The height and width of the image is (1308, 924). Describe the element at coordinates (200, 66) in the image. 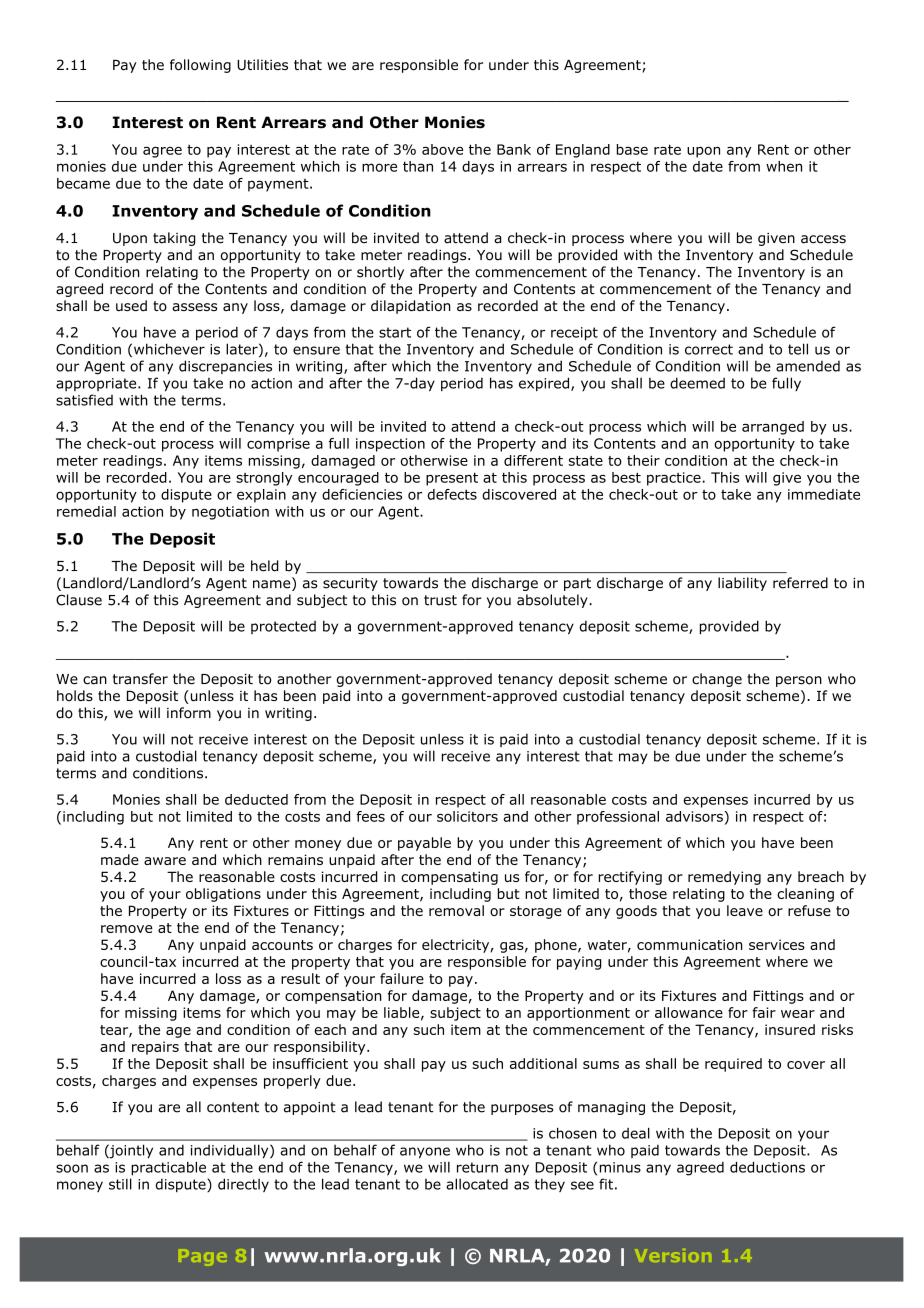

I see `following` at that location.
